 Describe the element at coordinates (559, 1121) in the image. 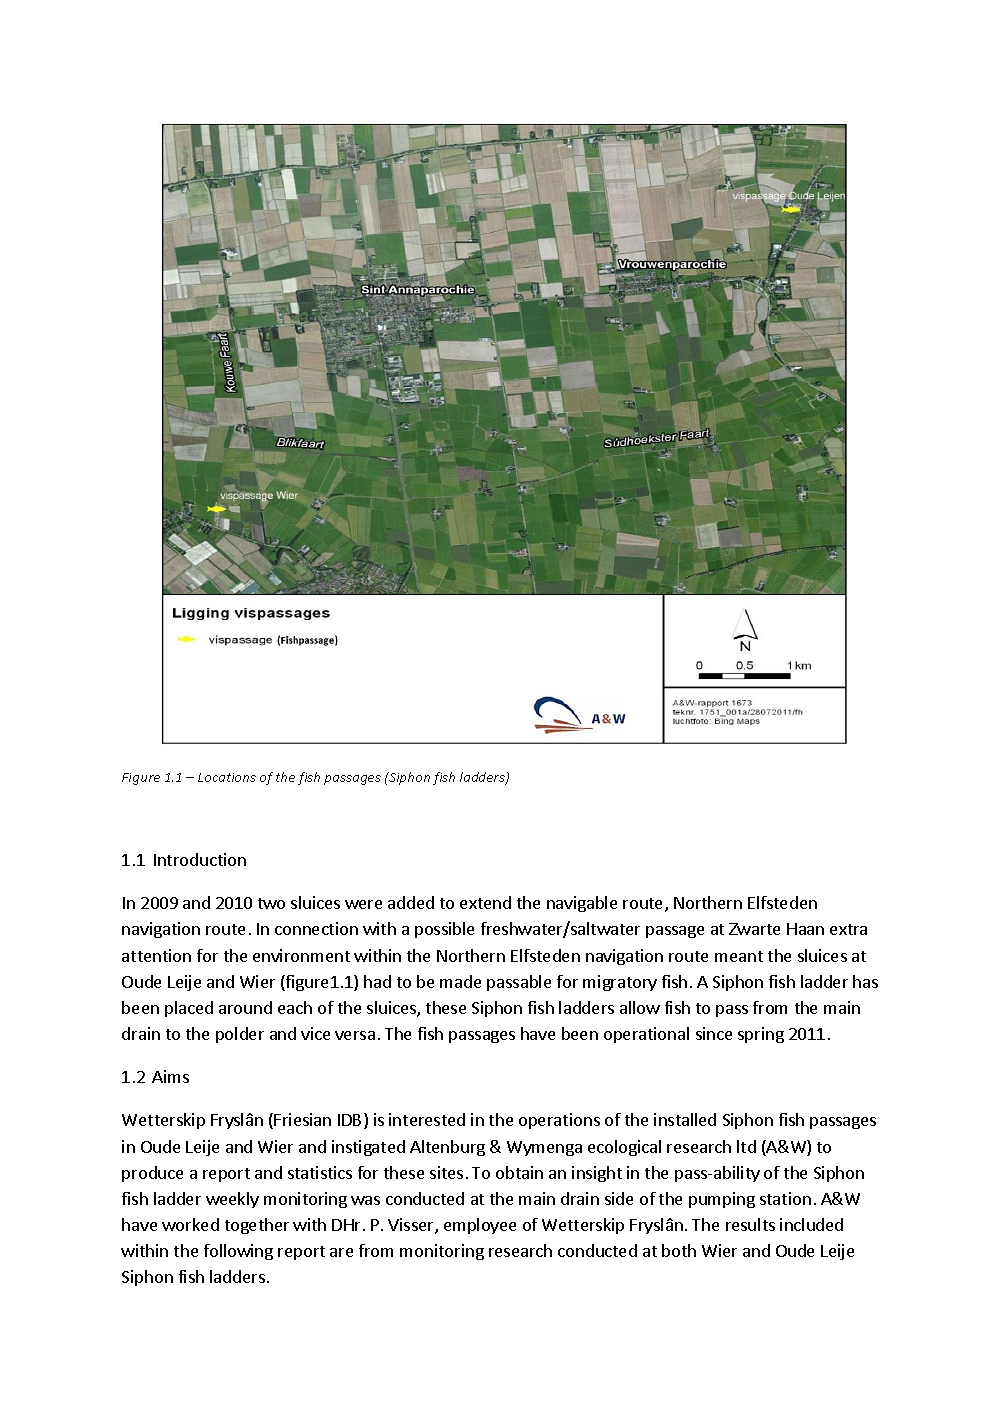

I see `operations` at that location.
